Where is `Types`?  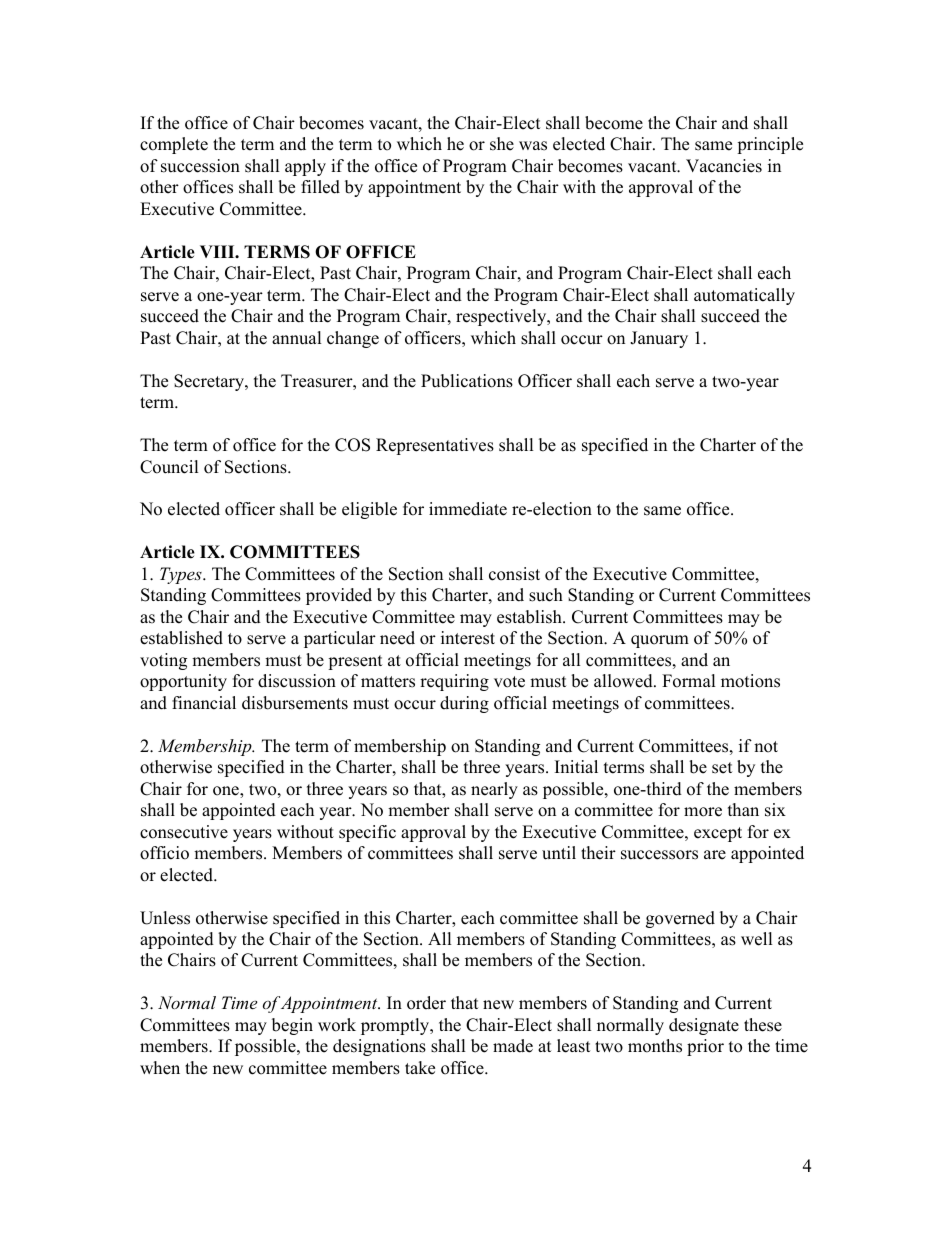 Types is located at coordinates (182, 575).
